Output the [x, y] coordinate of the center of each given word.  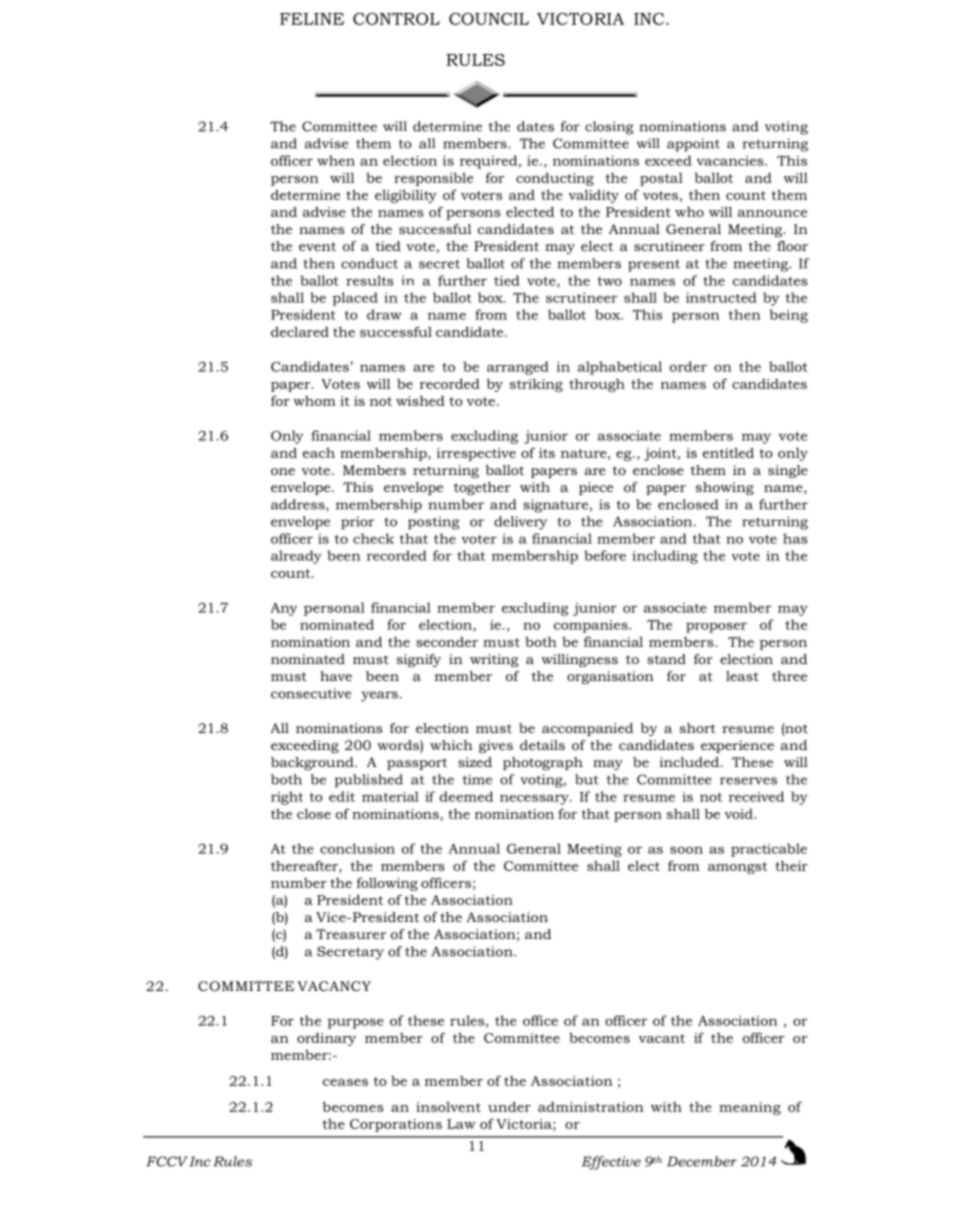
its [547, 453]
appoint [693, 145]
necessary [535, 799]
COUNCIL [489, 19]
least [742, 676]
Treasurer [351, 934]
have [336, 676]
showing [725, 488]
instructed [721, 297]
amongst [737, 868]
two [610, 281]
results [370, 280]
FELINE [312, 19]
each [319, 452]
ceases [345, 1082]
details [542, 745]
